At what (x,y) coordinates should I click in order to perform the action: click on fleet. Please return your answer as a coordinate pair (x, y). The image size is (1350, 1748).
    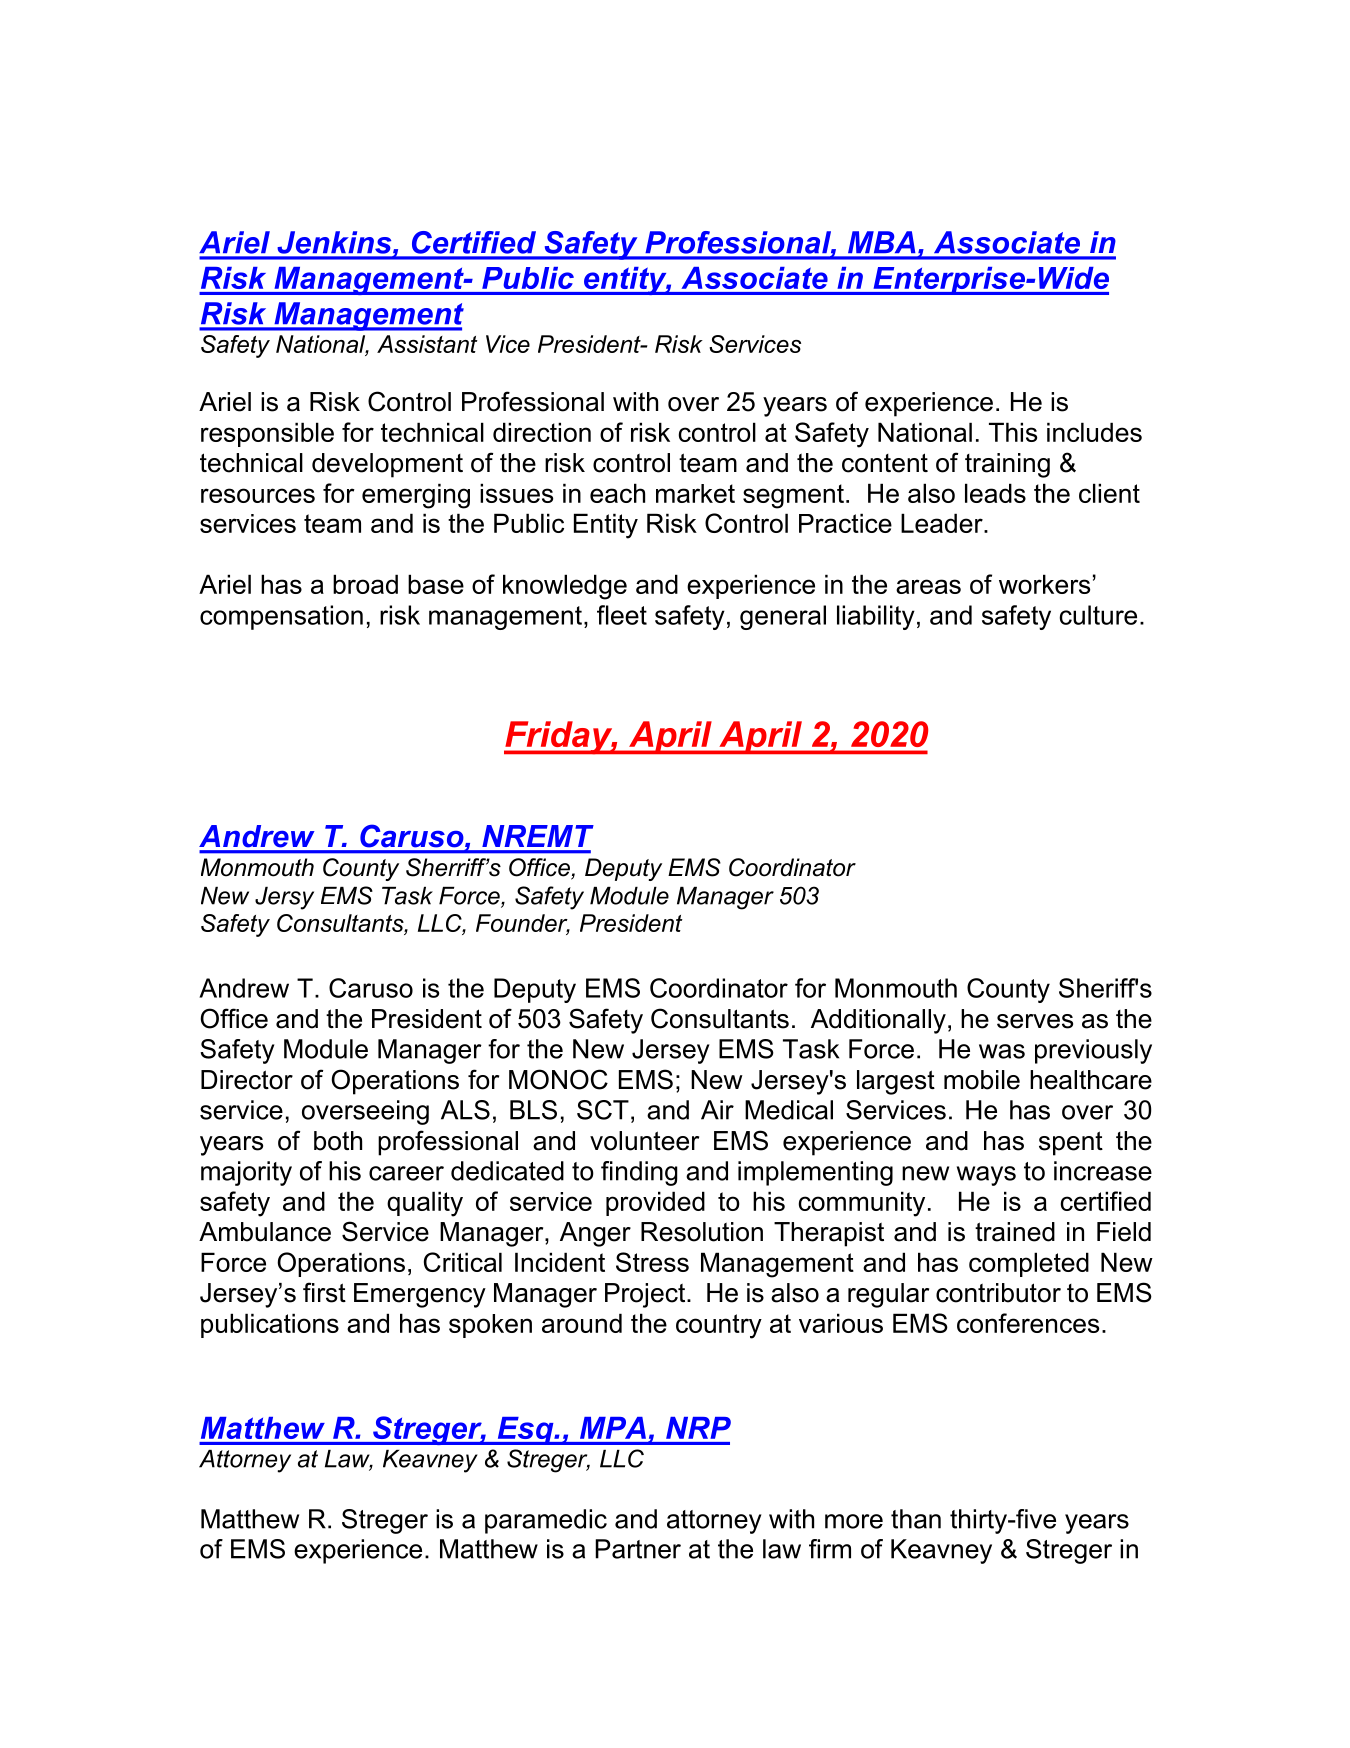
    Looking at the image, I should click on (622, 615).
